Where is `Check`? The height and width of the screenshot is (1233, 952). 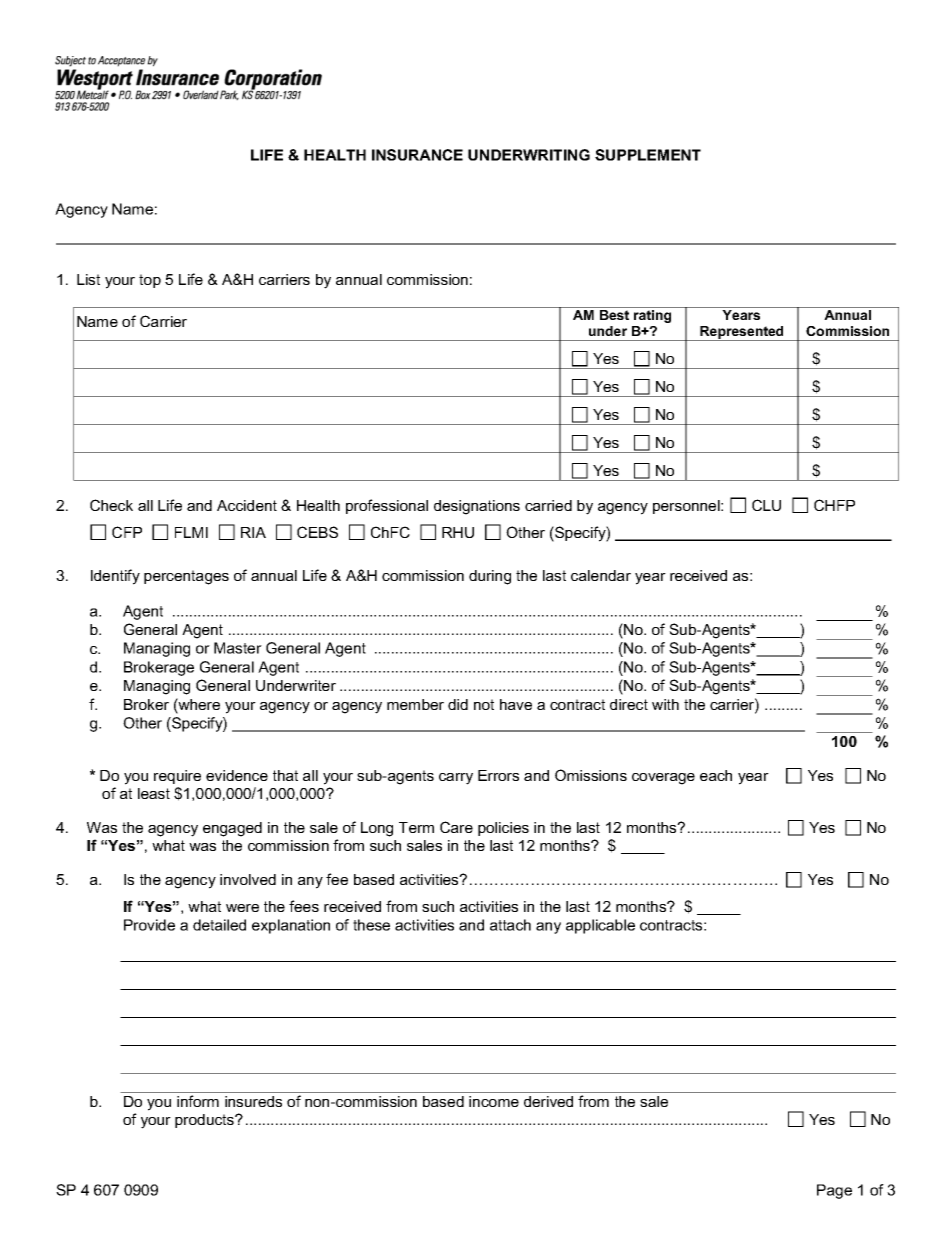 Check is located at coordinates (111, 505).
